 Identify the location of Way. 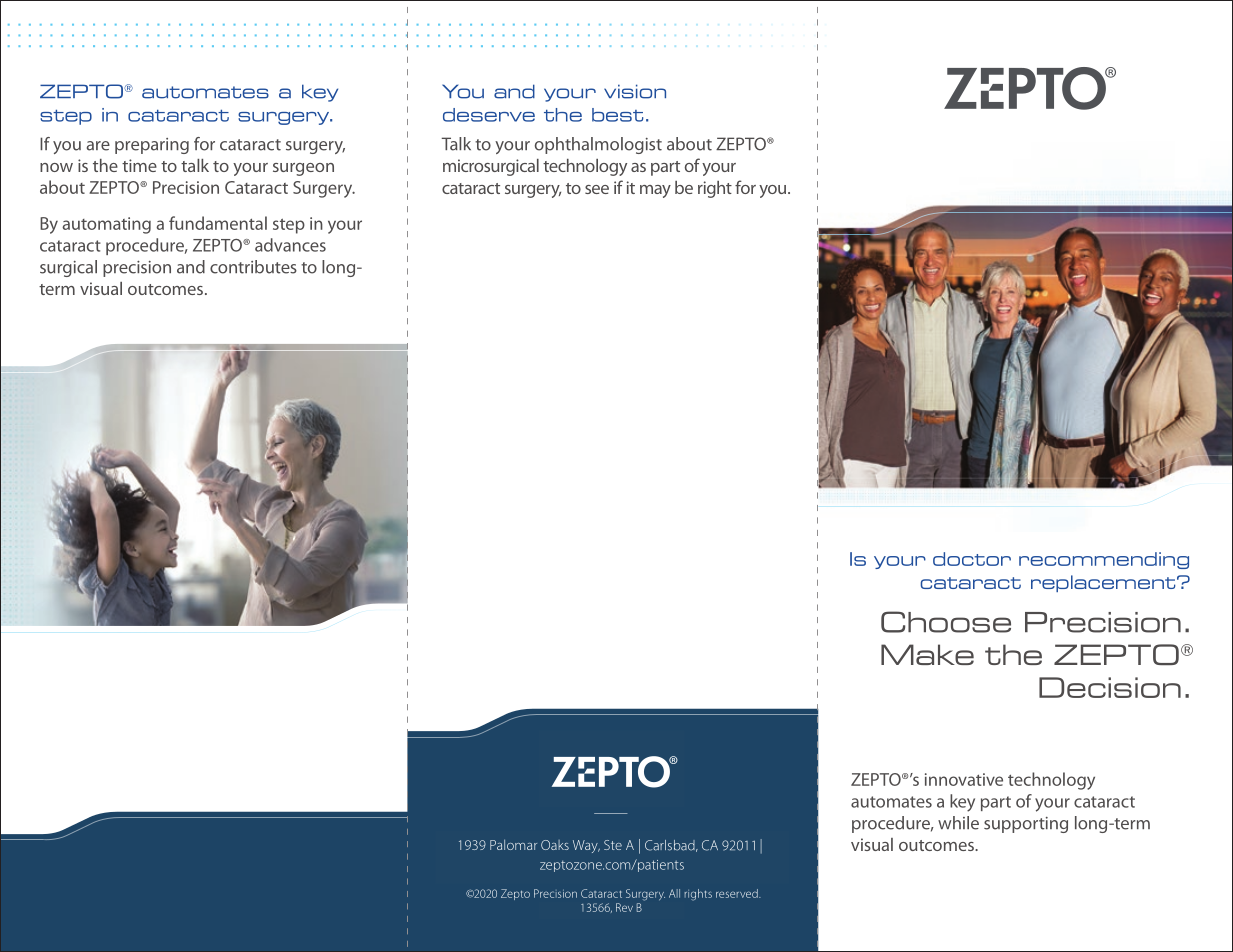
(586, 846).
